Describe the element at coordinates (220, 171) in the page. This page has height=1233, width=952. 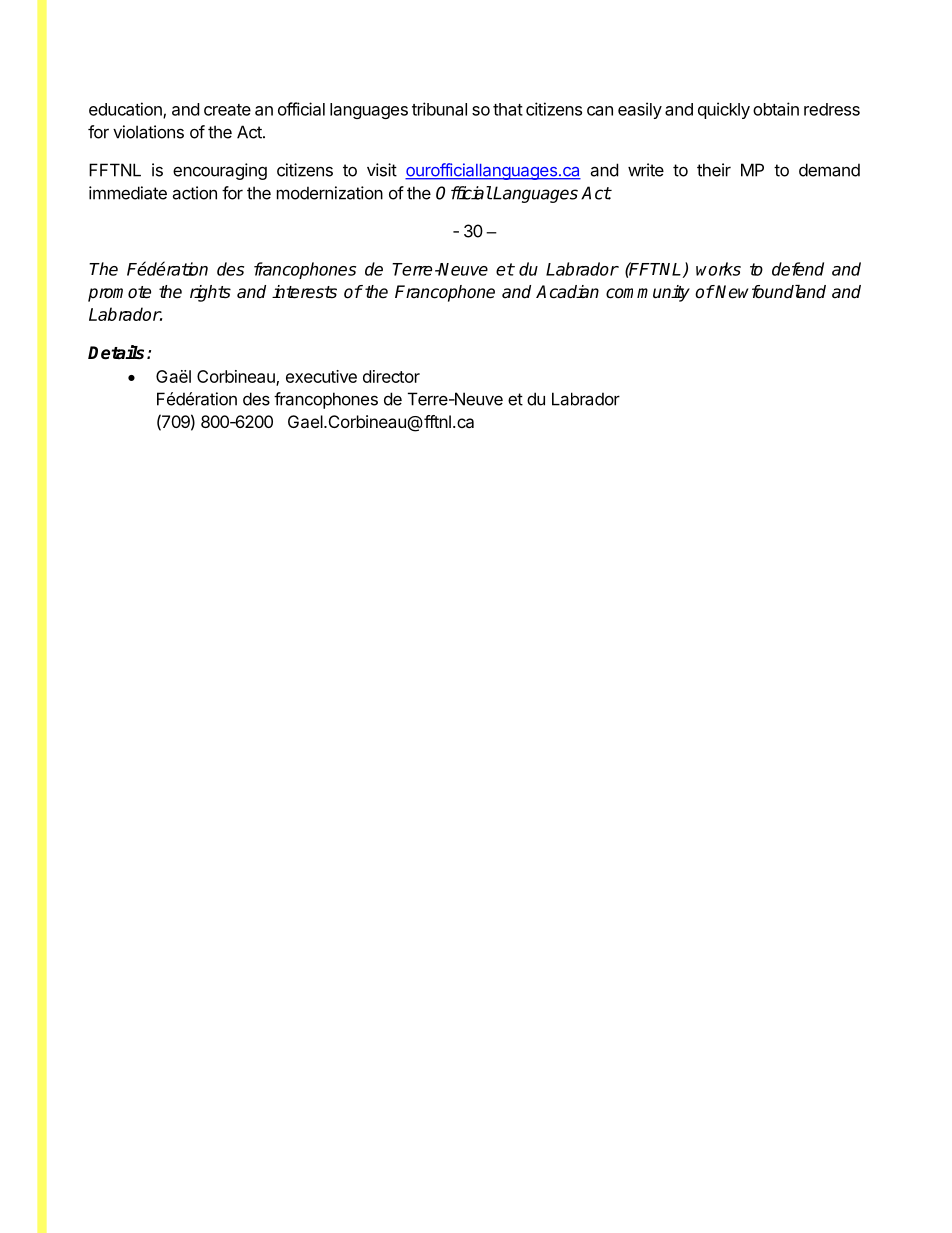
I see `encouraging` at that location.
